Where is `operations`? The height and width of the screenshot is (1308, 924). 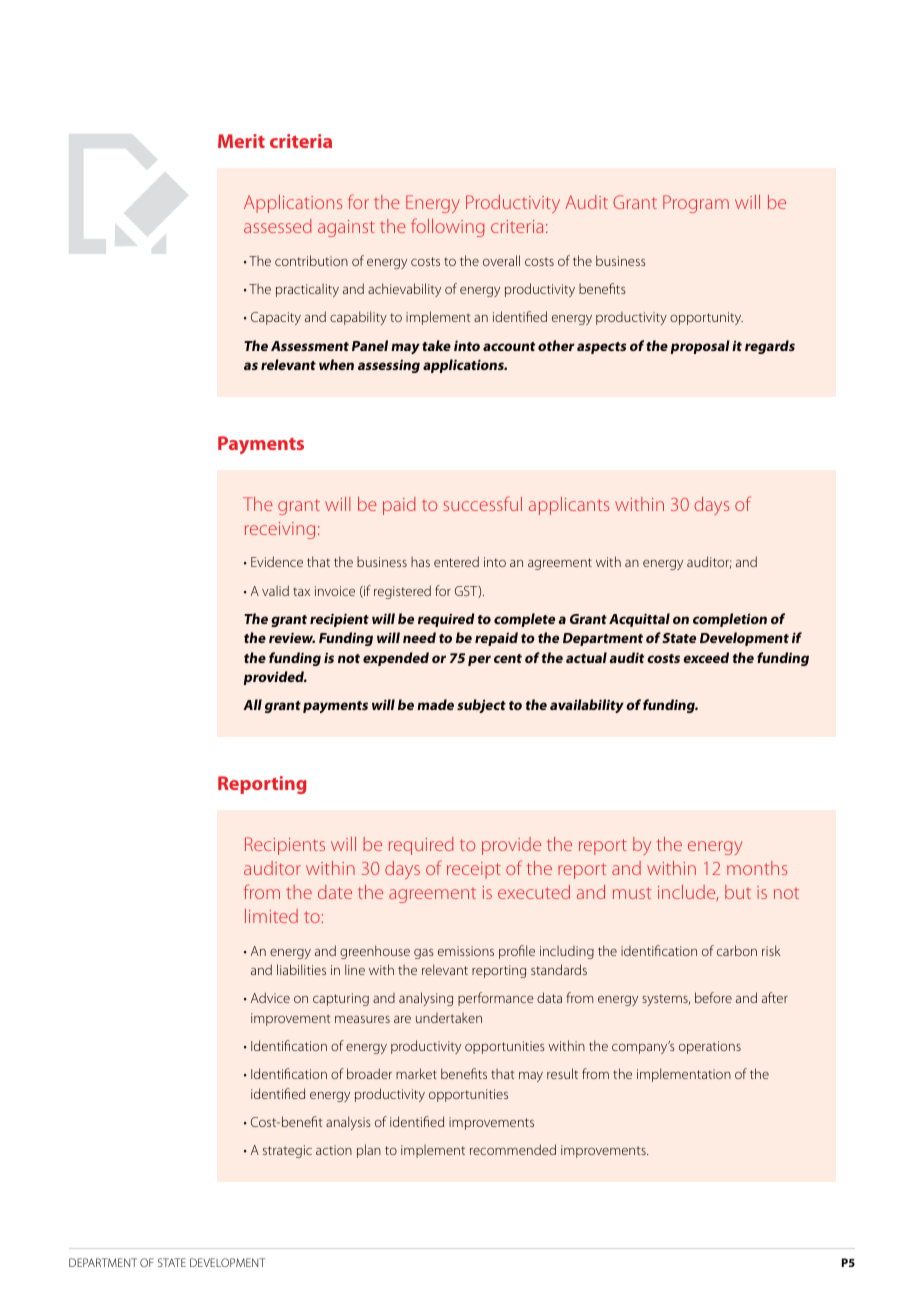 operations is located at coordinates (710, 1047).
